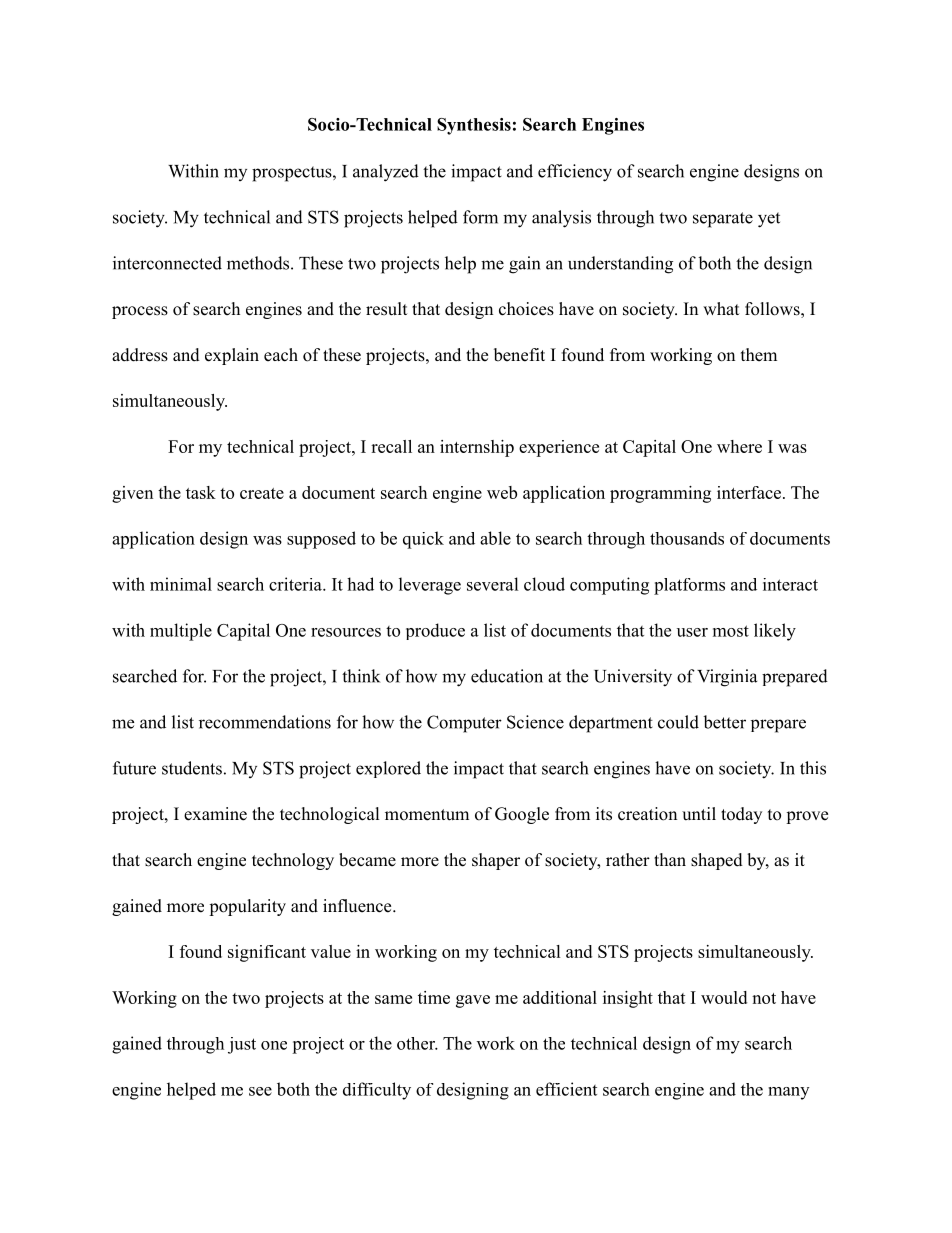 This page has width=952, height=1233. I want to click on separate, so click(723, 220).
